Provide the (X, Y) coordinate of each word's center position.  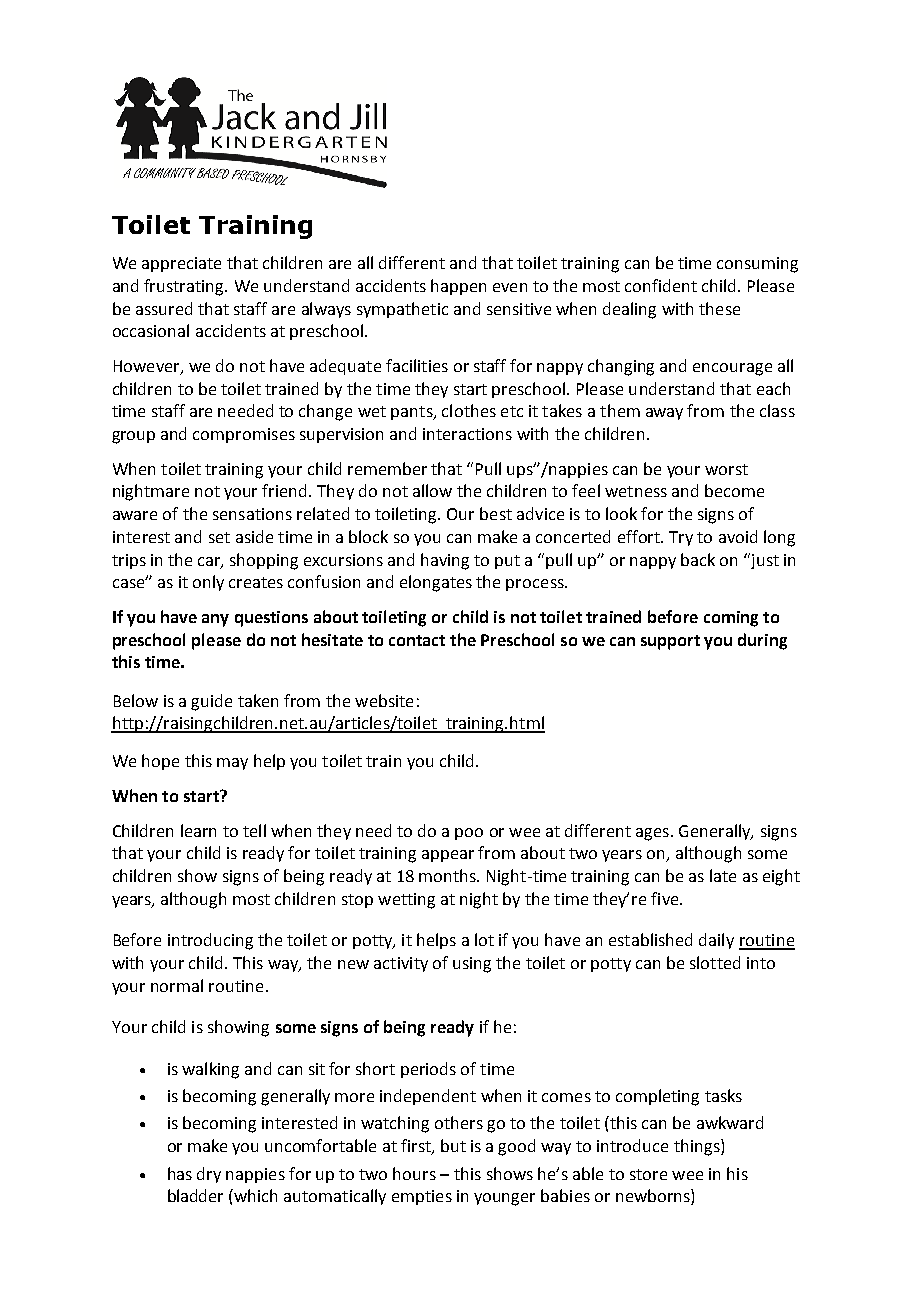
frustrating (185, 287)
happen (458, 287)
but (453, 1145)
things (698, 1147)
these (719, 308)
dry (209, 1175)
